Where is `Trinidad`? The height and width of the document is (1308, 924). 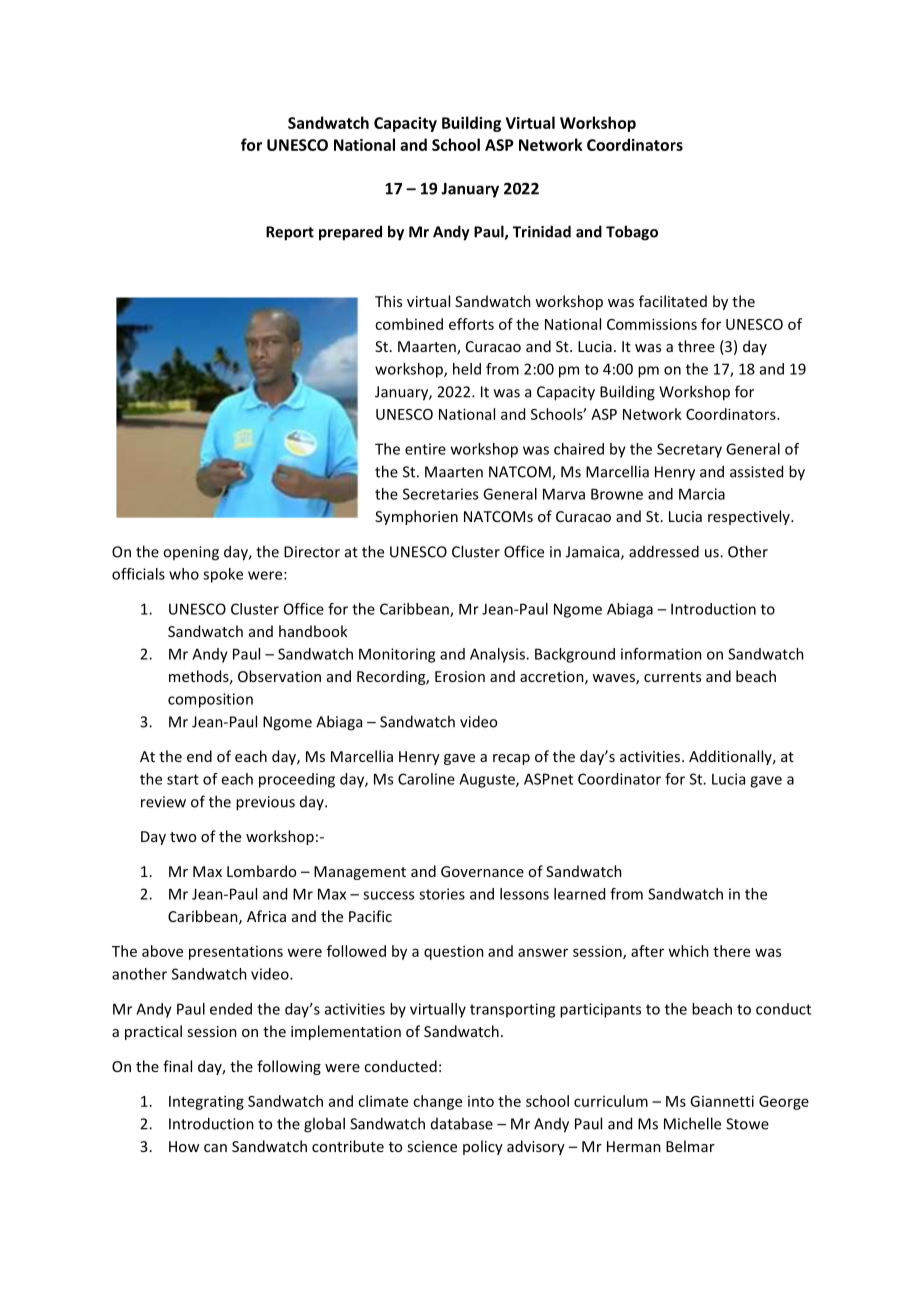 Trinidad is located at coordinates (542, 231).
